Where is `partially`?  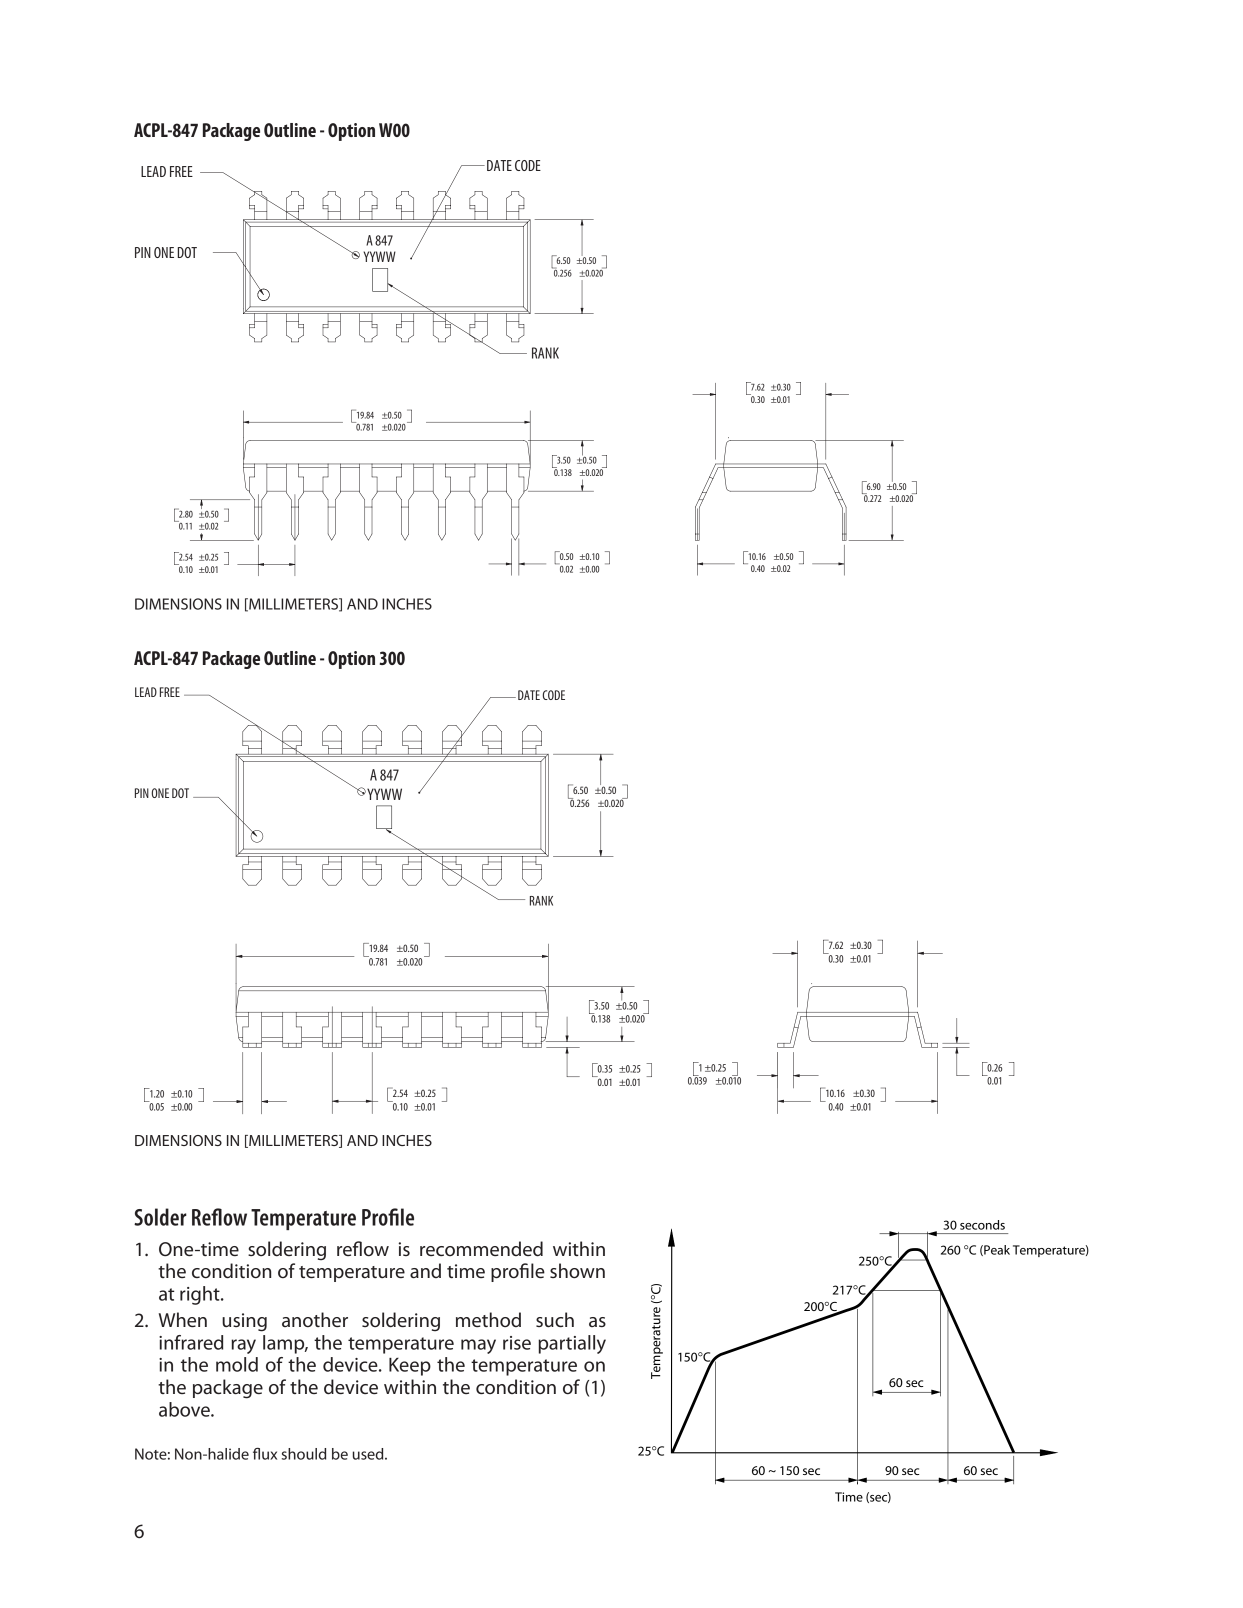 partially is located at coordinates (572, 1344).
